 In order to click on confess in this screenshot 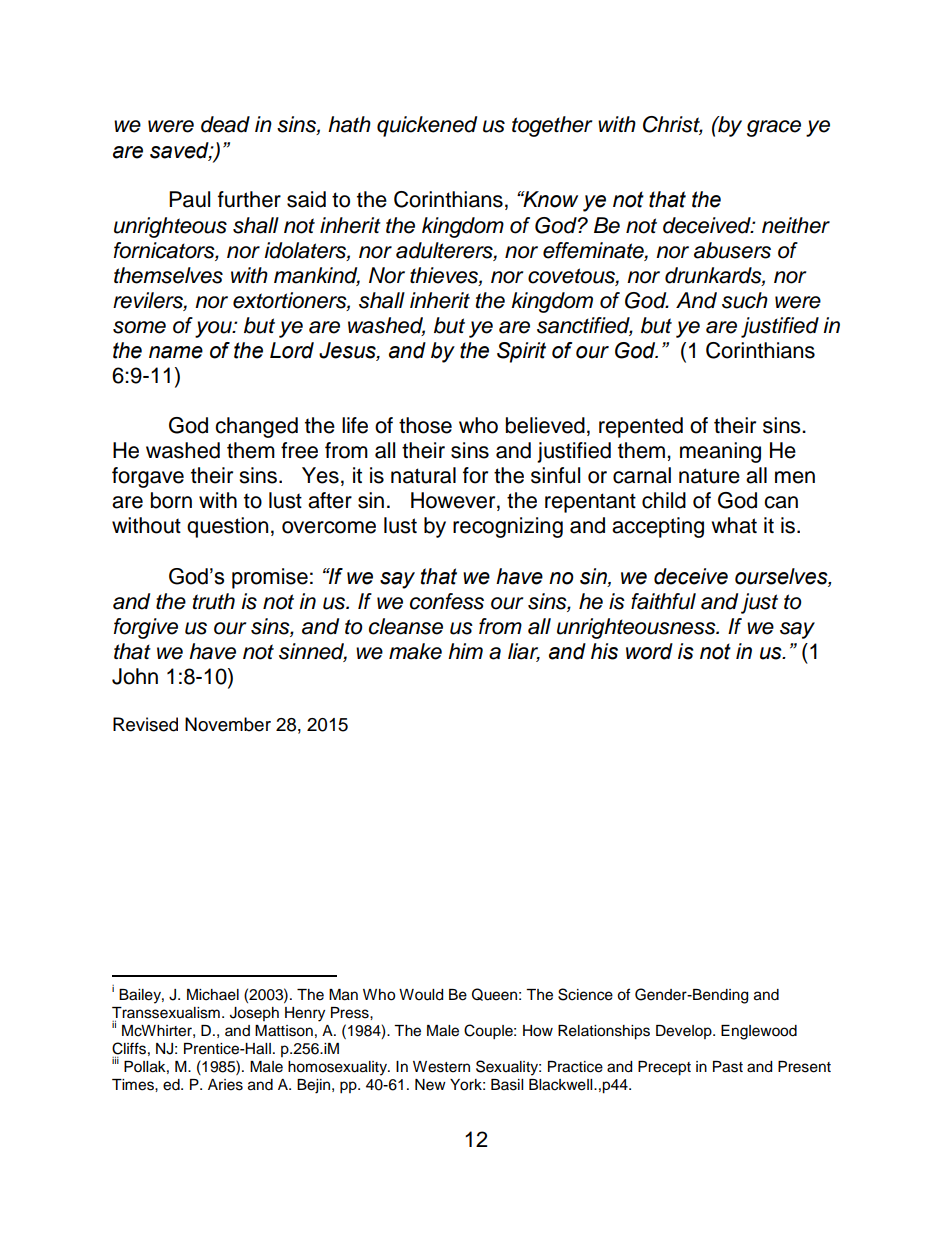, I will do `click(447, 601)`.
